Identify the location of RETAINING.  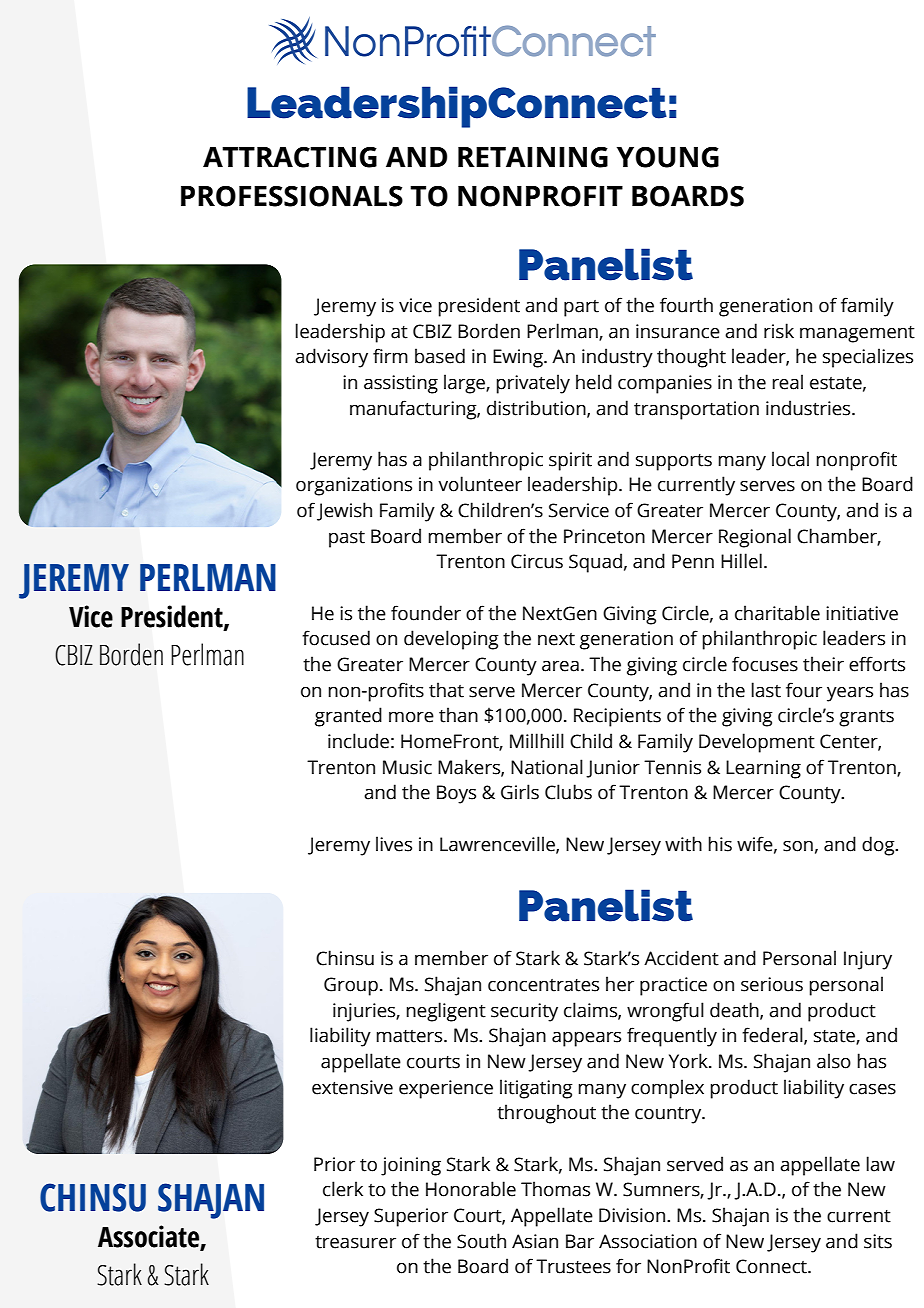
(533, 157).
